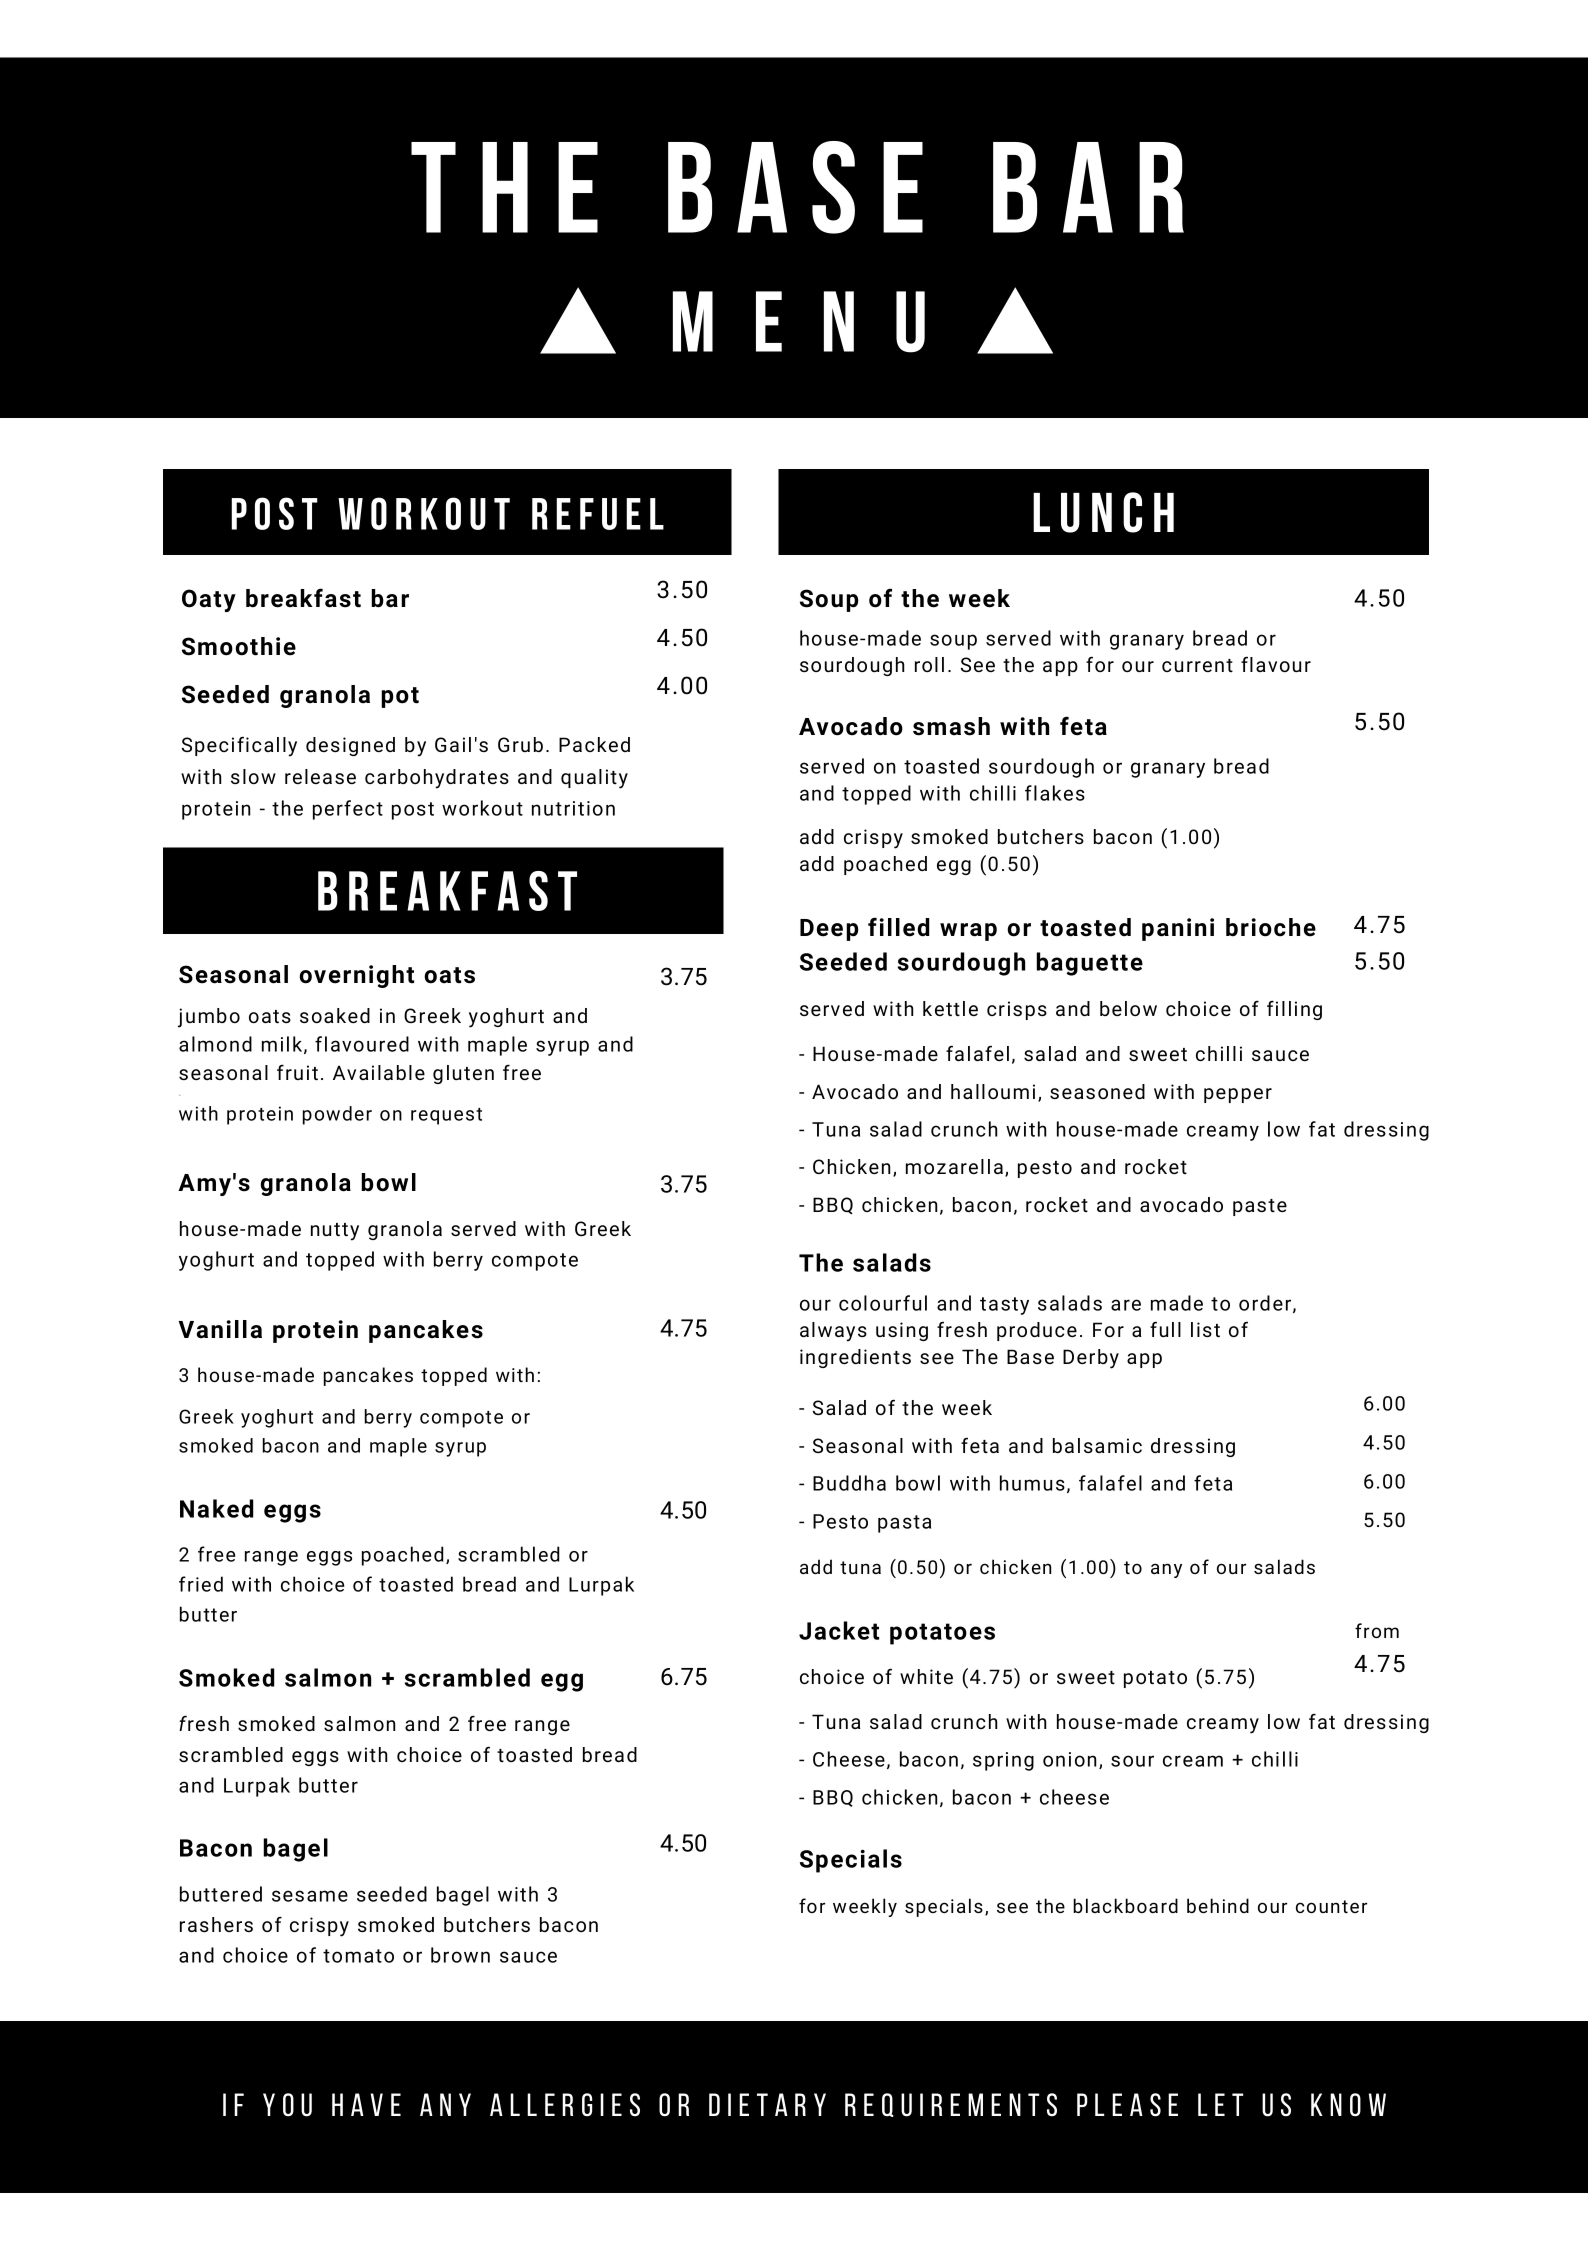 This page has height=2247, width=1588. Describe the element at coordinates (839, 1630) in the page. I see `Jacket` at that location.
